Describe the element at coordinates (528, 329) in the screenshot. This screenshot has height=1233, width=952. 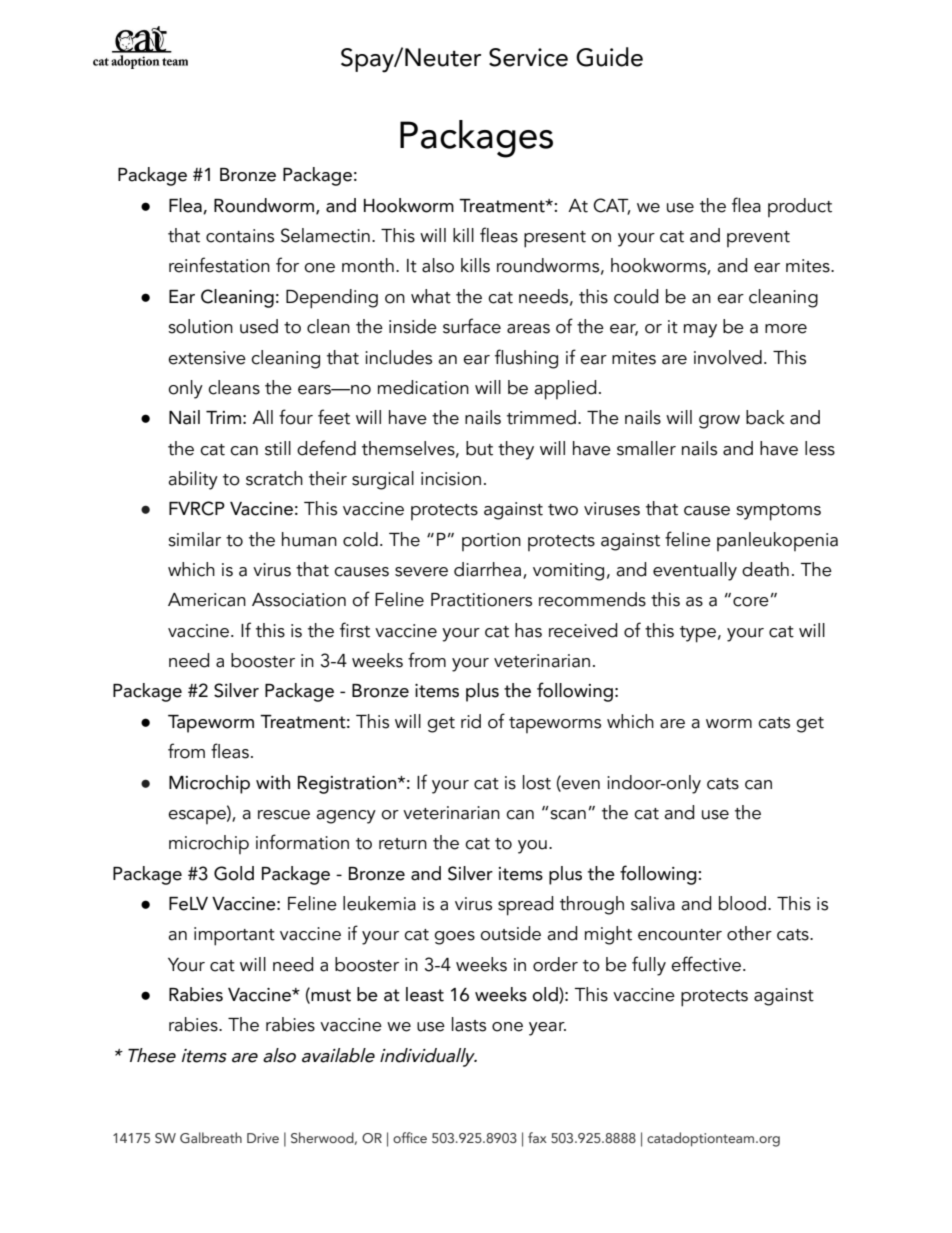
I see `areas` at that location.
